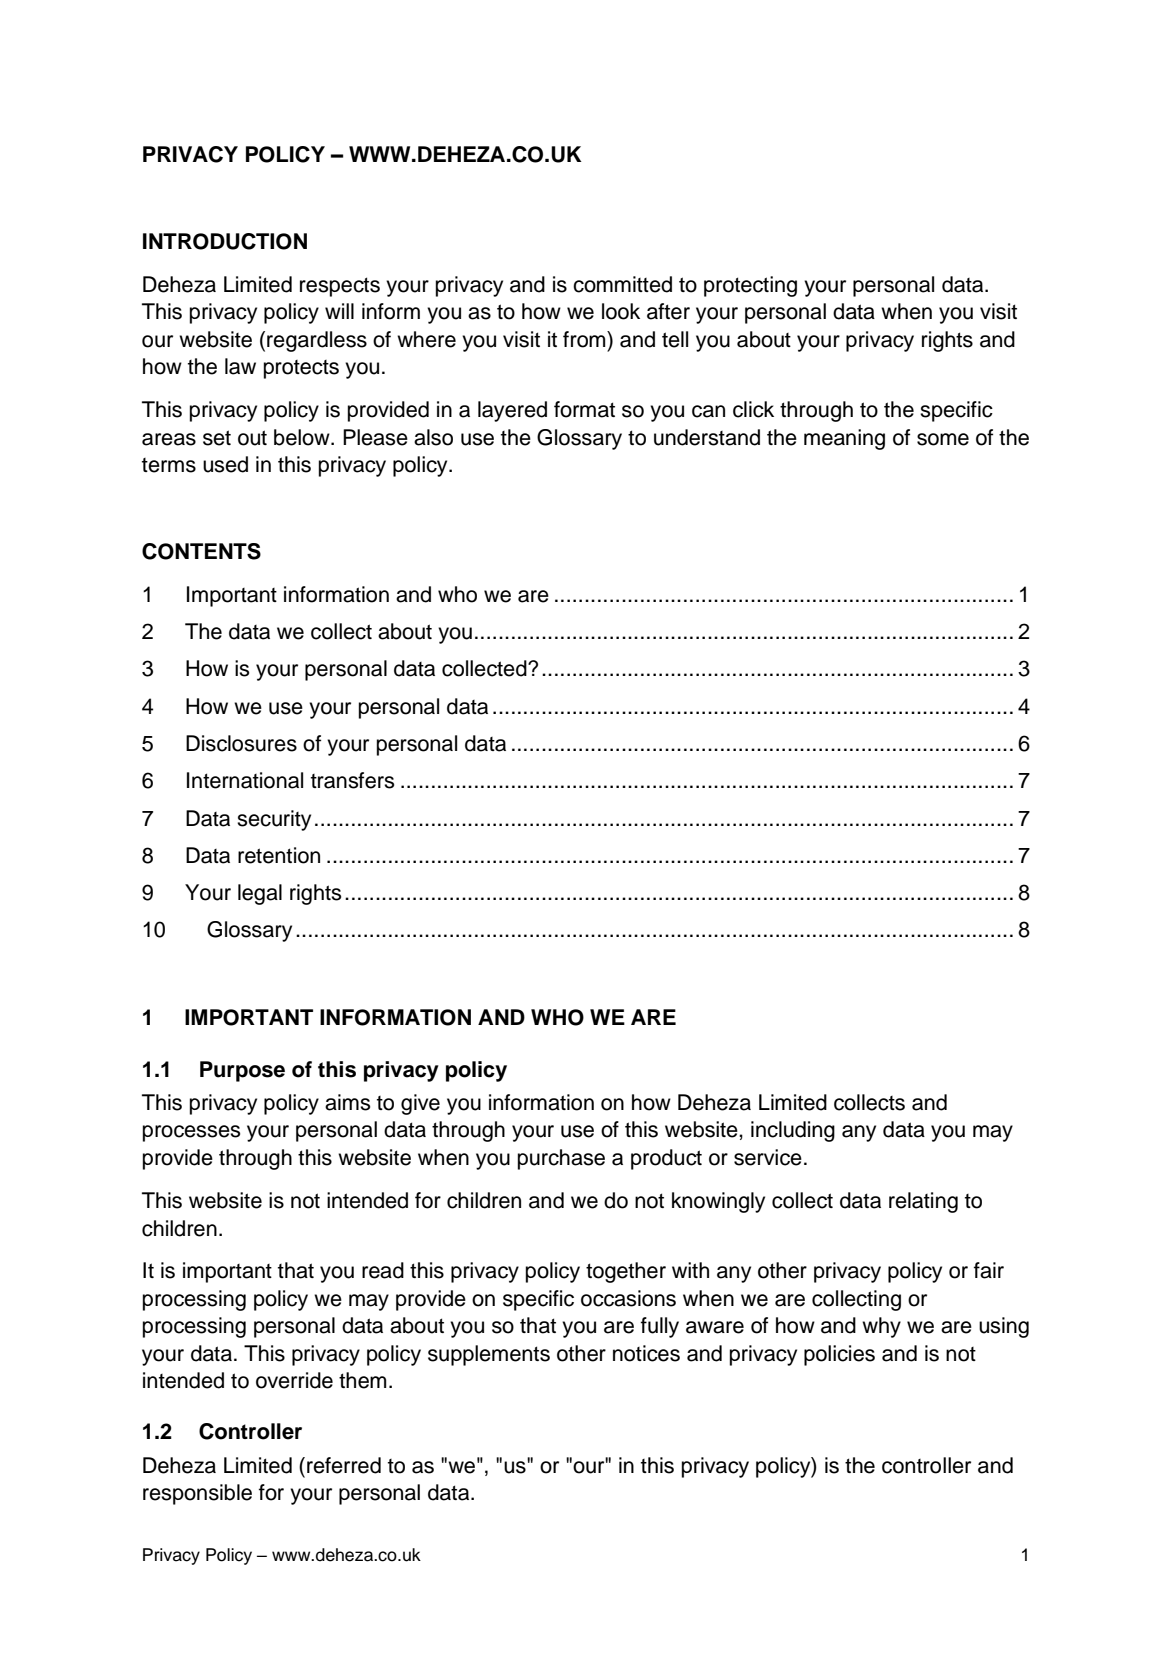 This screenshot has height=1659, width=1173. Describe the element at coordinates (793, 1131) in the screenshot. I see `including` at that location.
